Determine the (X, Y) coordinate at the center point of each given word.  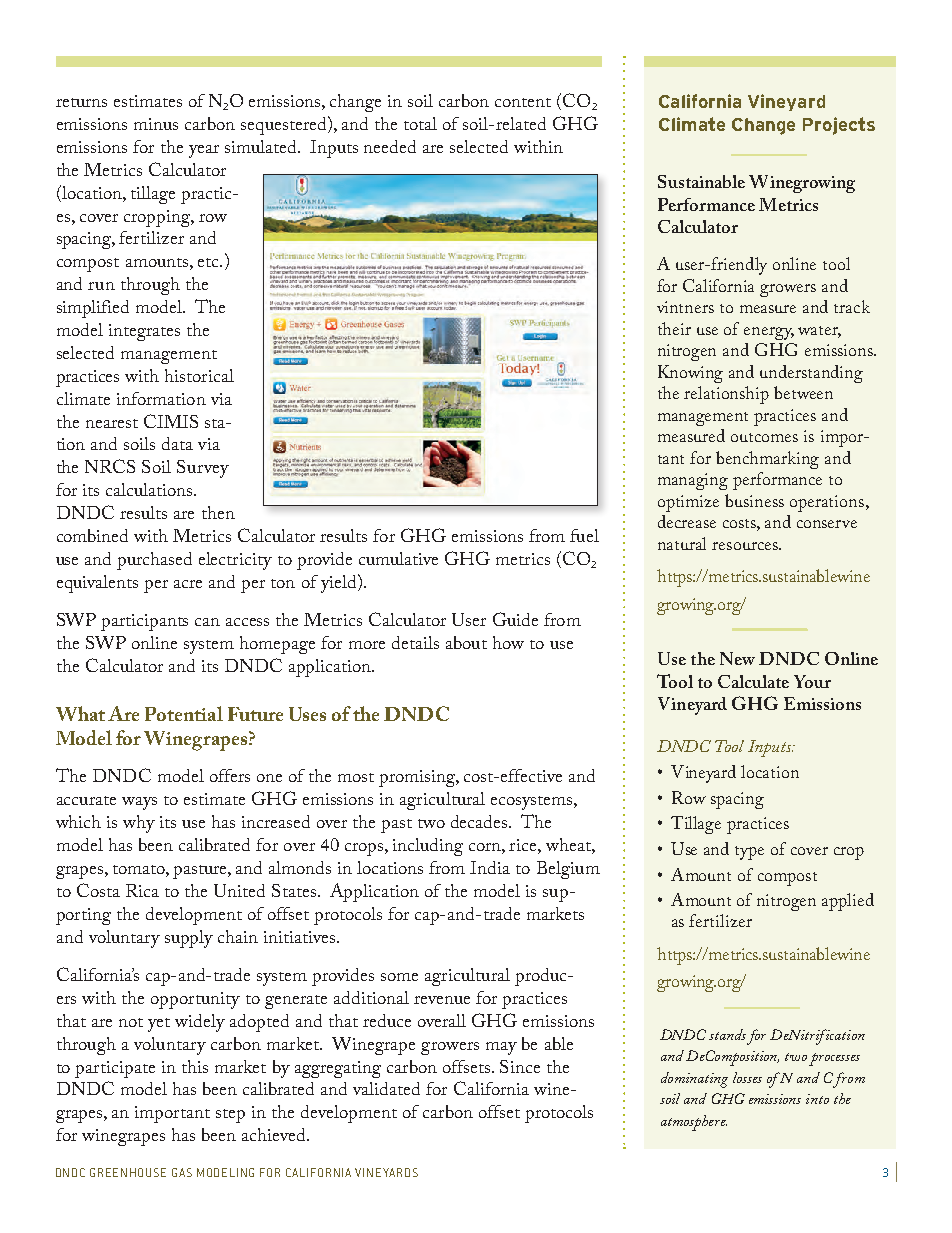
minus (156, 124)
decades (480, 821)
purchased (154, 561)
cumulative (398, 558)
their (674, 328)
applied (848, 902)
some (399, 977)
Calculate (753, 681)
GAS (182, 1172)
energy (769, 333)
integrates (144, 332)
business (754, 500)
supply (189, 939)
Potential (184, 713)
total (420, 123)
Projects (839, 126)
